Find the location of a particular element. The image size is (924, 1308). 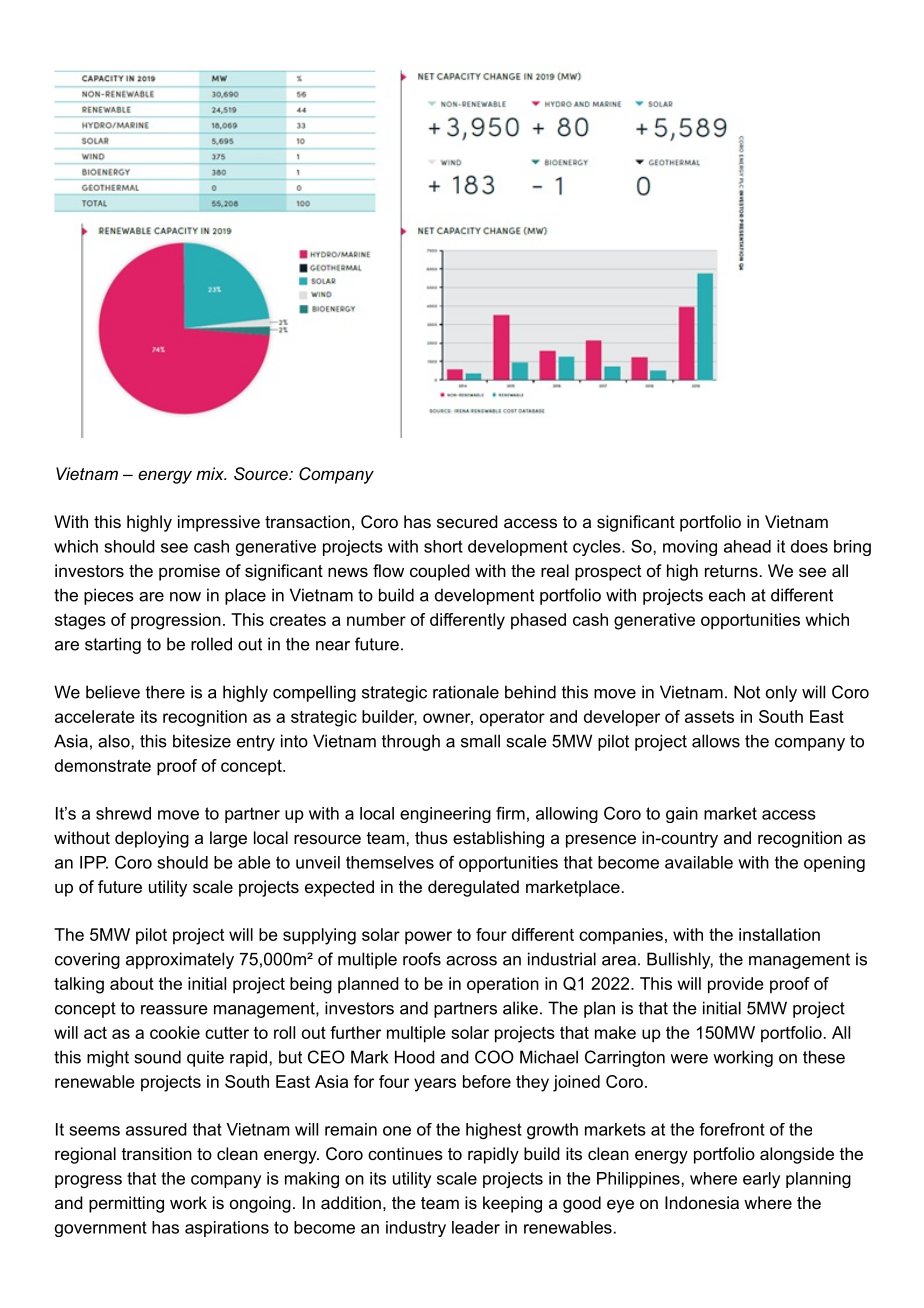

ahead is located at coordinates (747, 546).
